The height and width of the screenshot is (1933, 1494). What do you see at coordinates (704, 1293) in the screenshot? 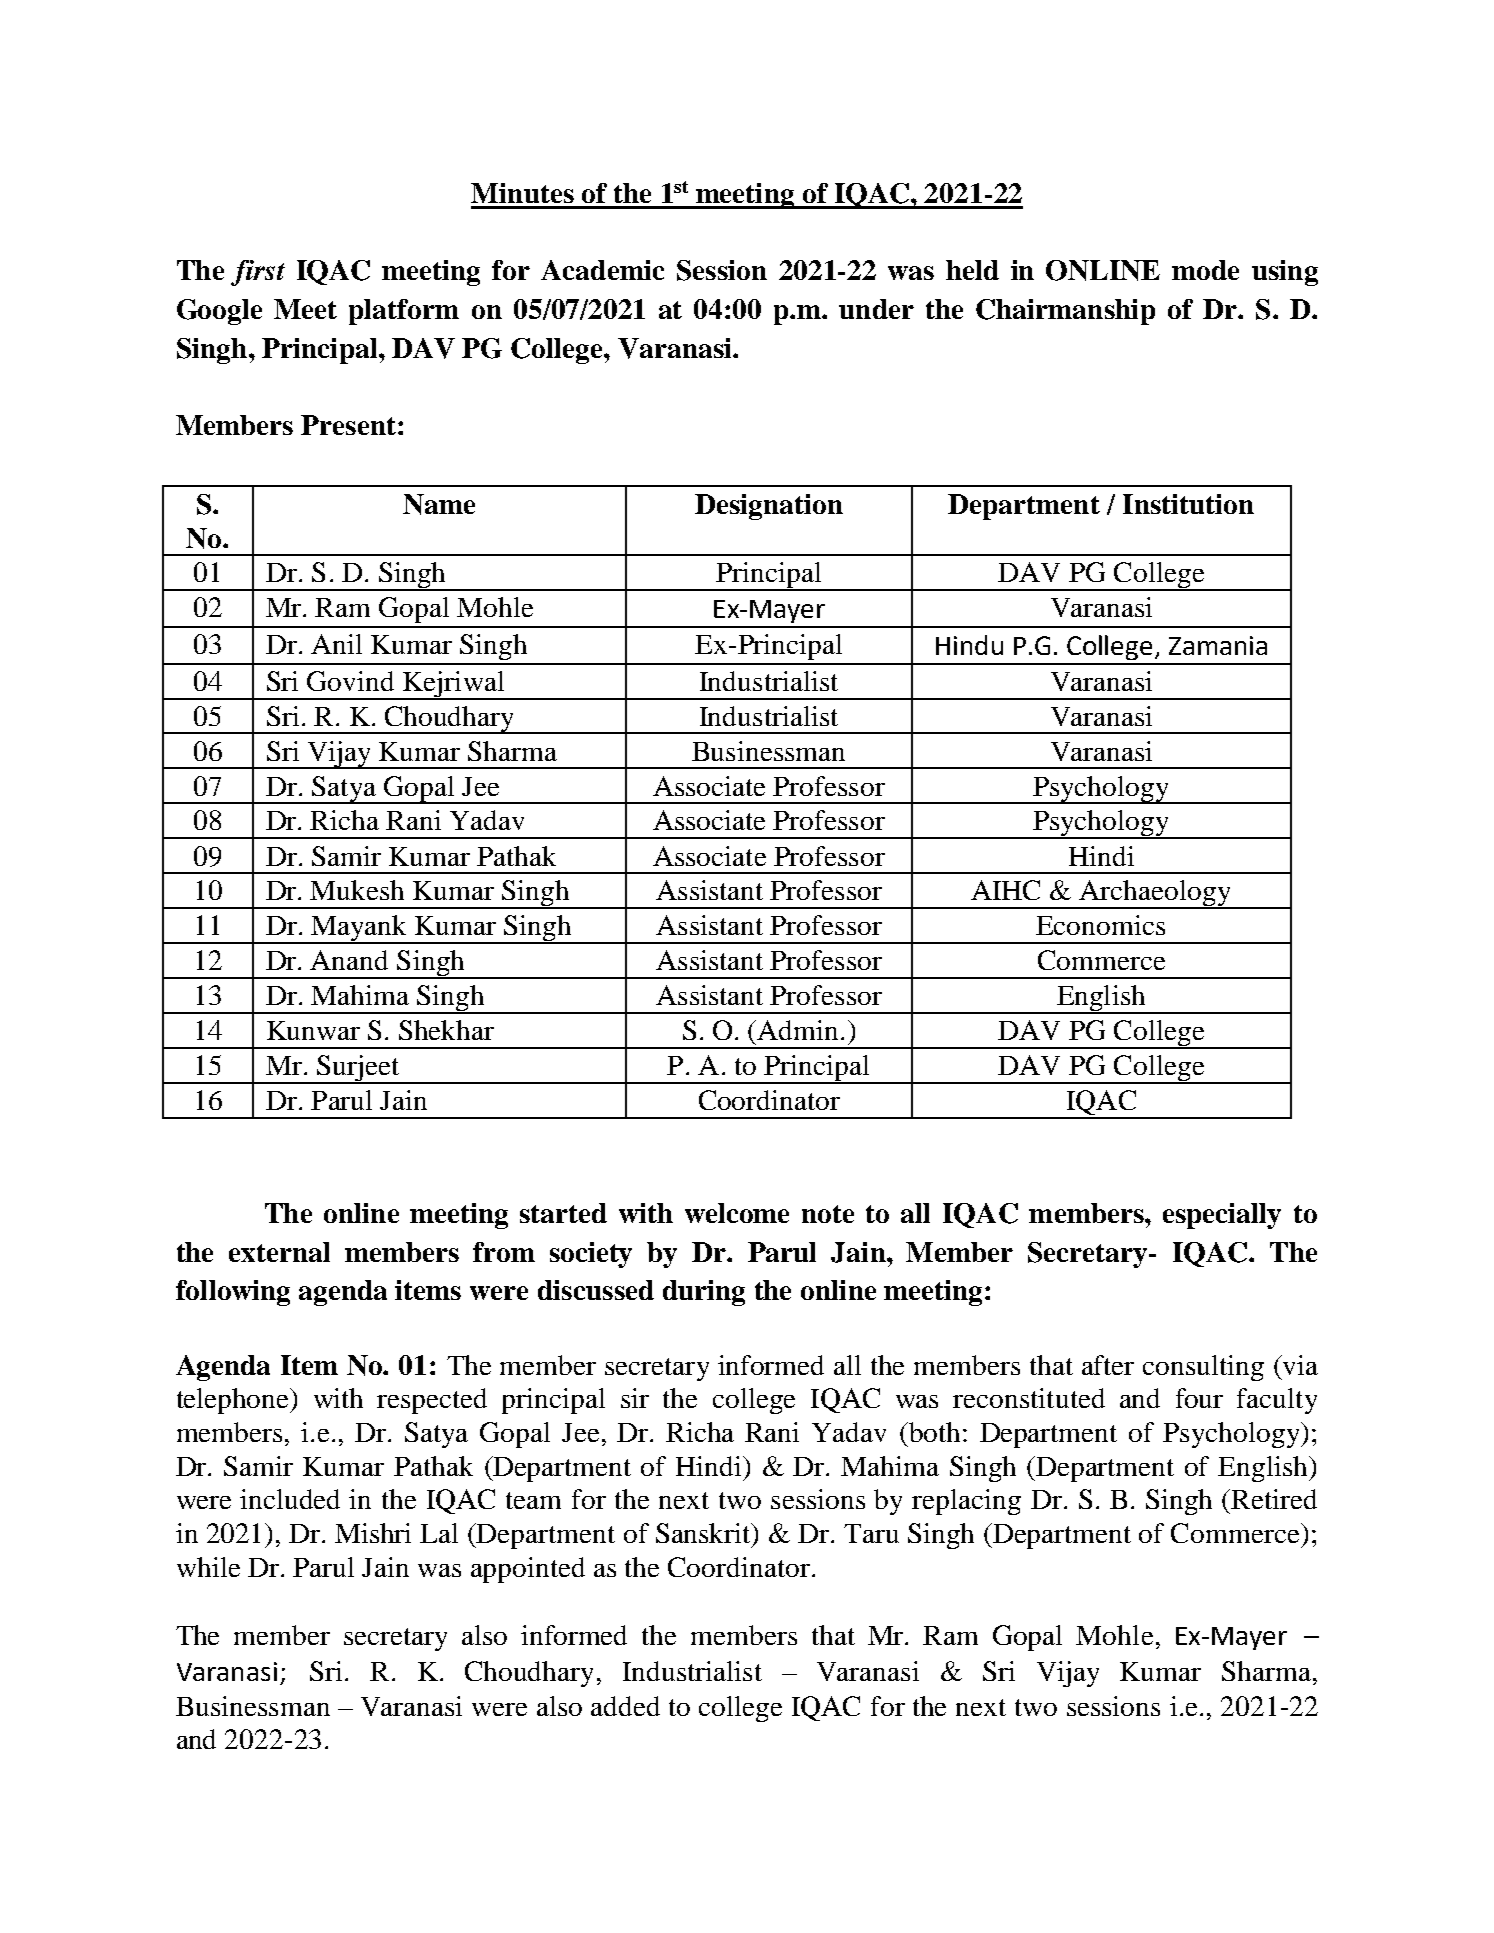
I see `during` at bounding box center [704, 1293].
